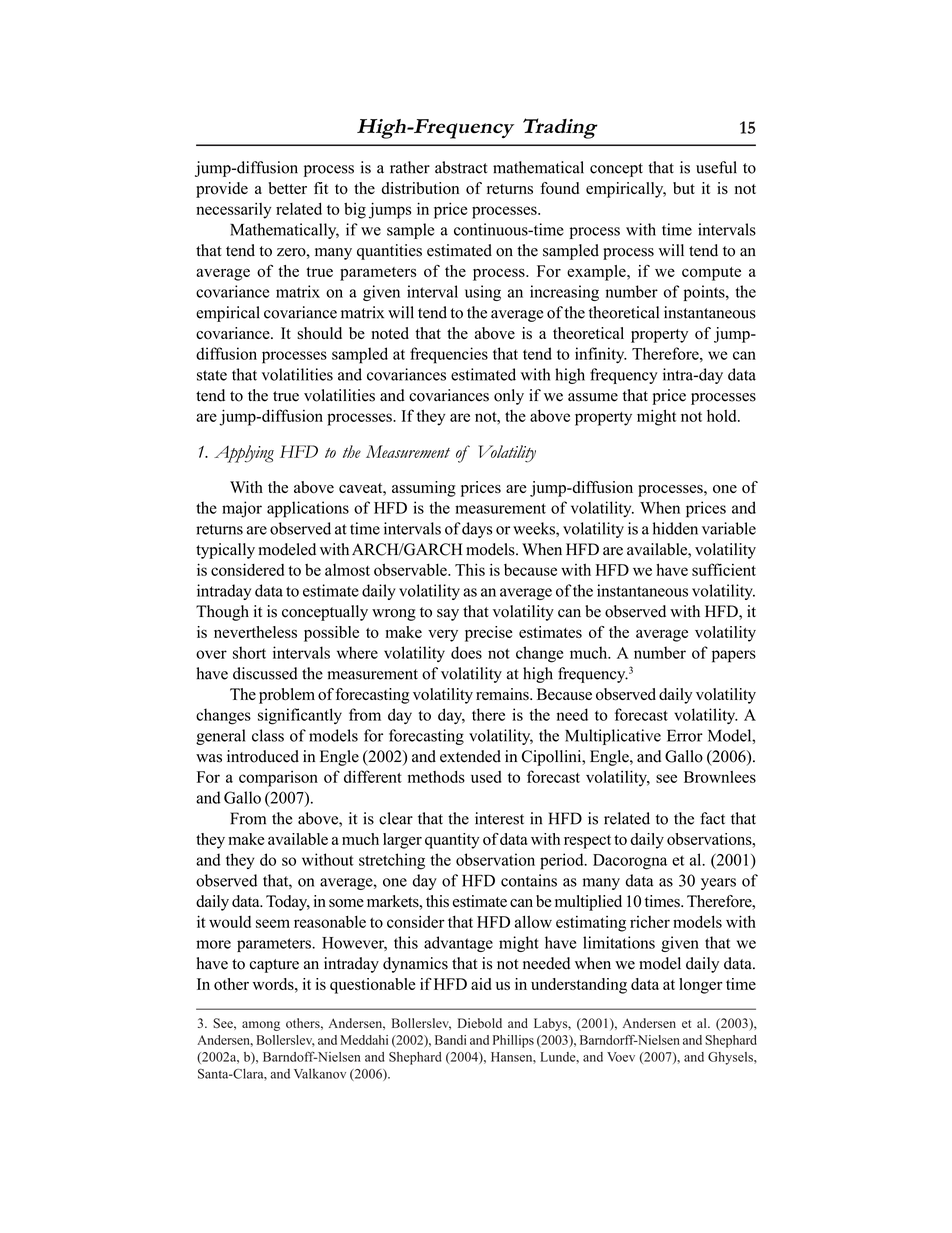  What do you see at coordinates (716, 167) in the screenshot?
I see `useful` at bounding box center [716, 167].
